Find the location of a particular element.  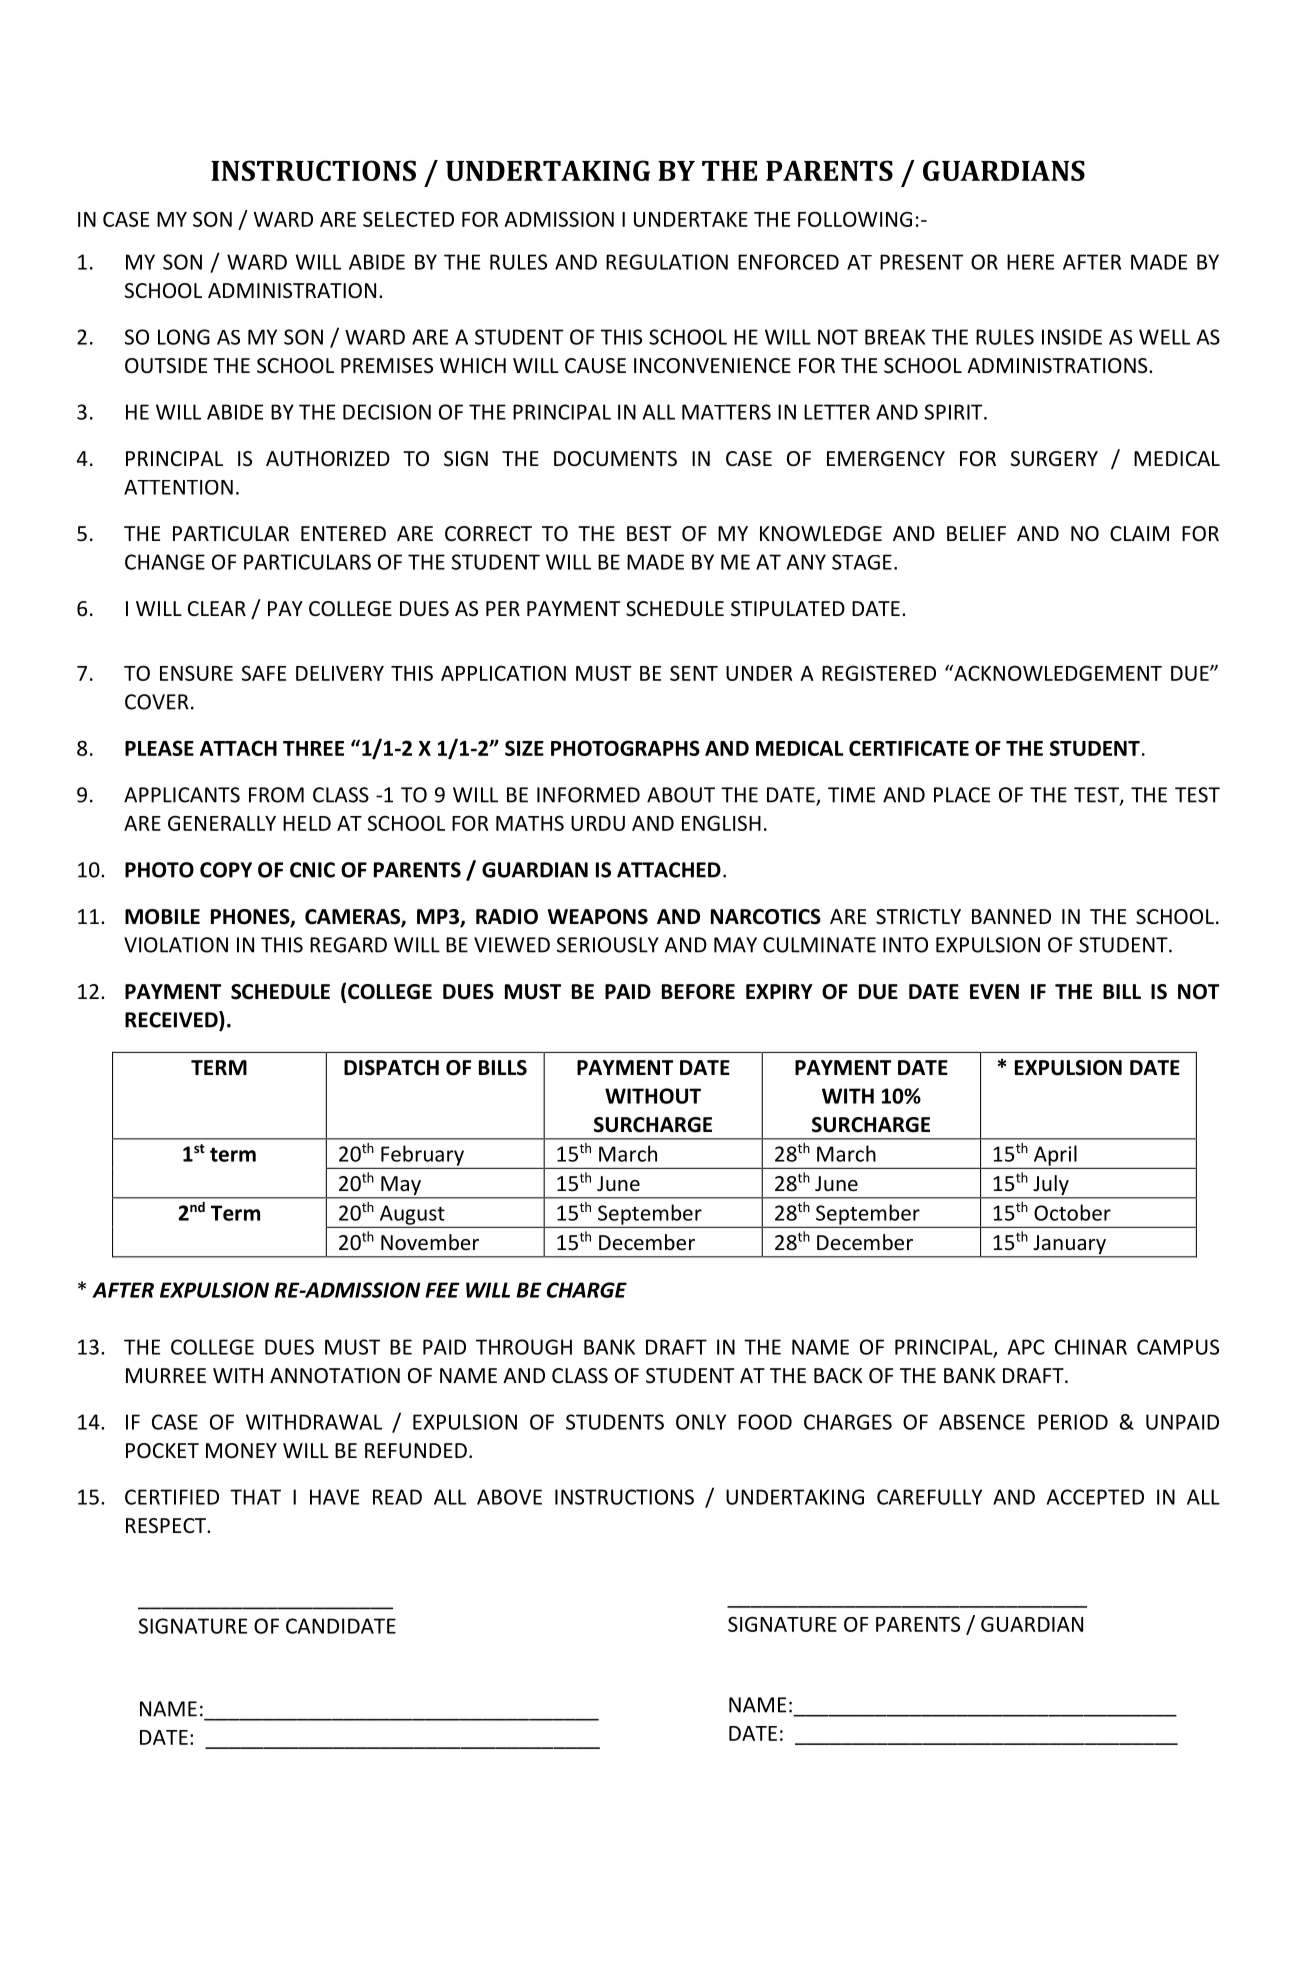

ACCEPTED is located at coordinates (1095, 1497).
